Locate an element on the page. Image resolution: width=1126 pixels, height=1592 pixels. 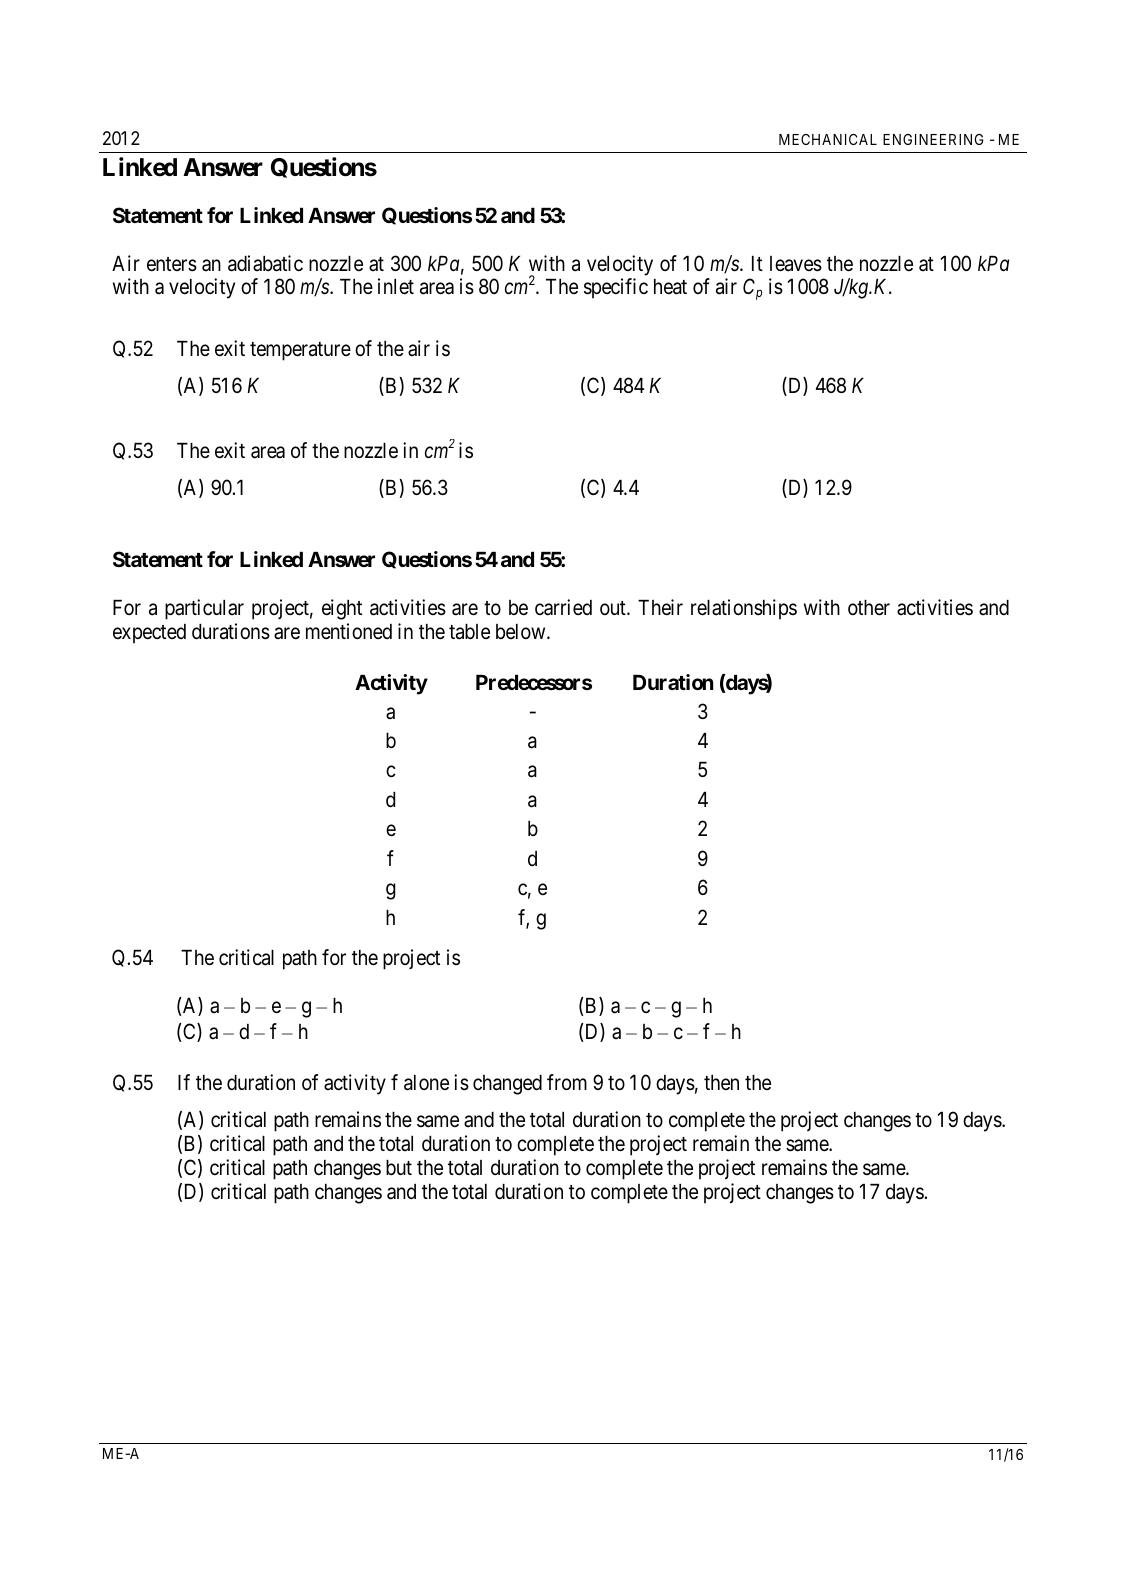
particular is located at coordinates (204, 609).
